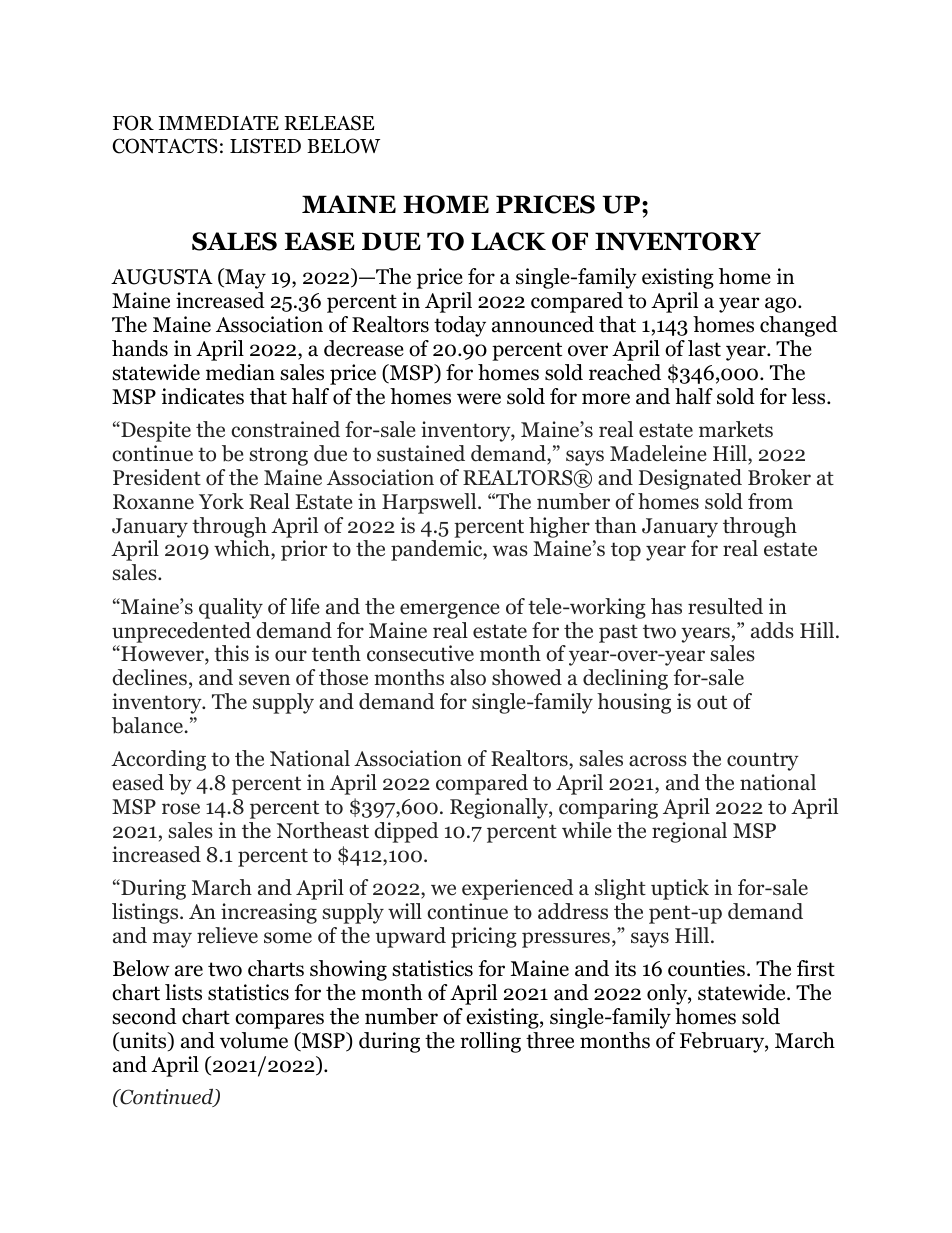 The width and height of the screenshot is (952, 1233). What do you see at coordinates (770, 501) in the screenshot?
I see `from` at bounding box center [770, 501].
